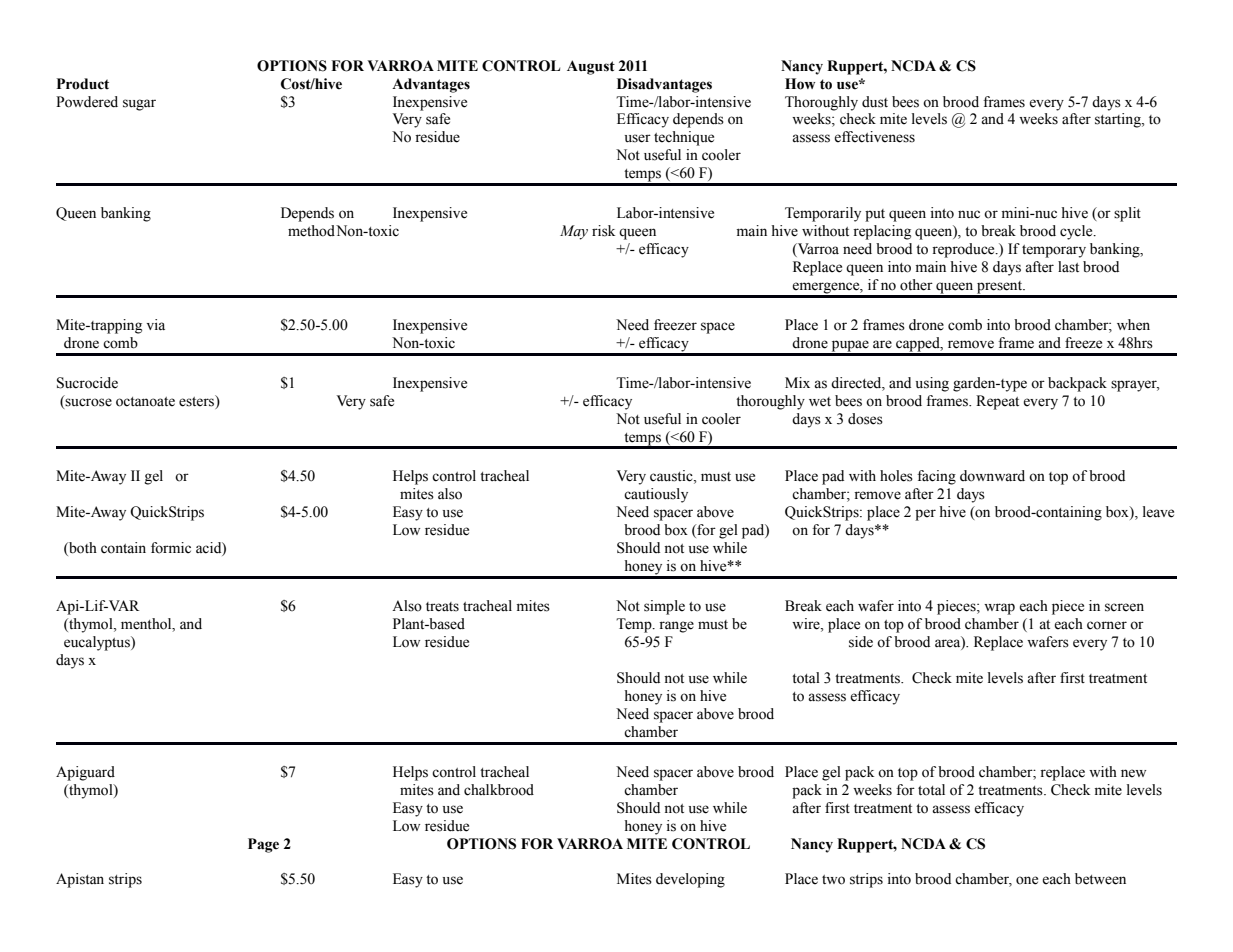  Describe the element at coordinates (442, 607) in the image. I see `treats` at that location.
